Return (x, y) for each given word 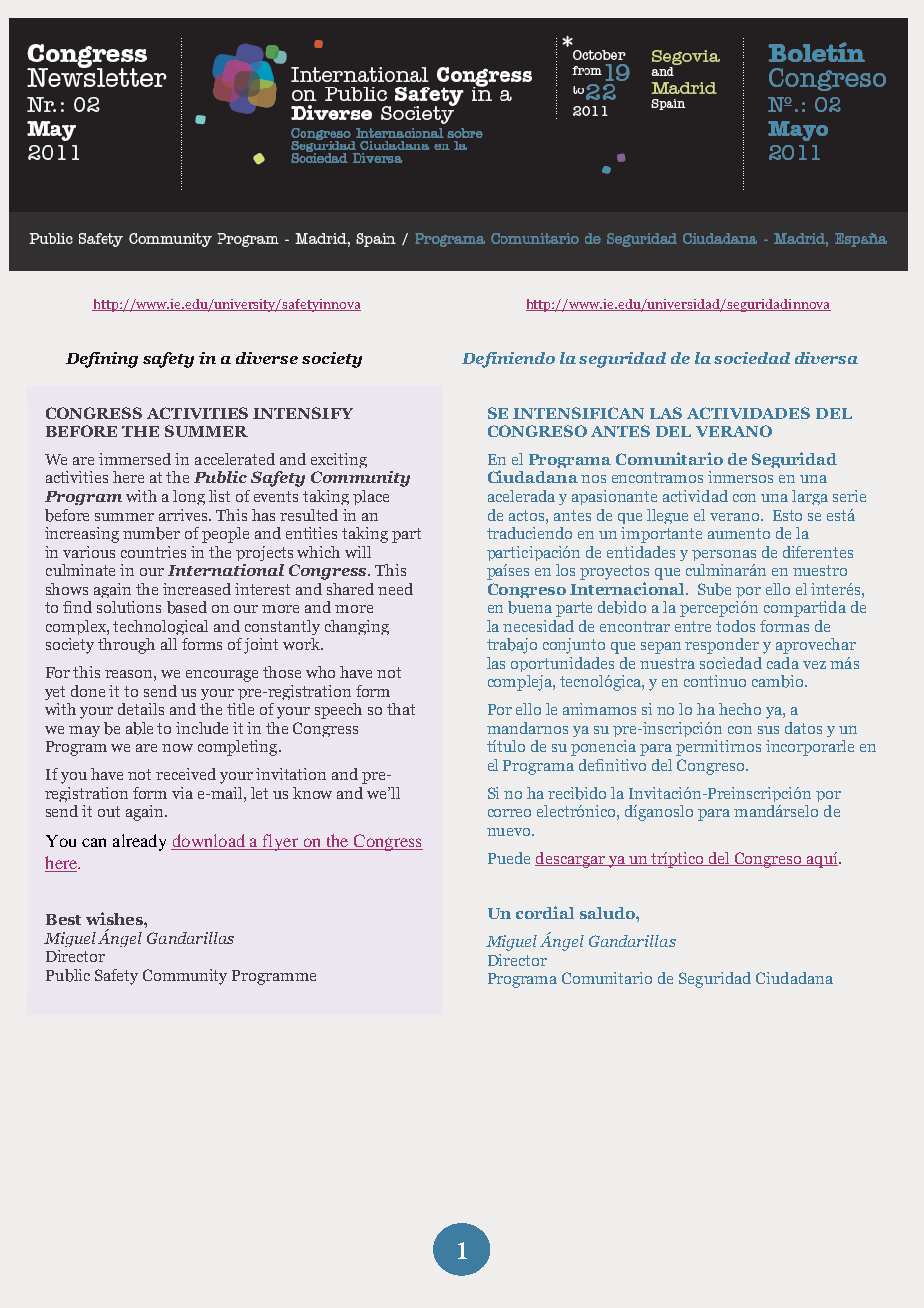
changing (357, 627)
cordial (545, 912)
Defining (102, 360)
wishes (115, 918)
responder (722, 646)
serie (849, 496)
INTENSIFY (303, 413)
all (169, 644)
